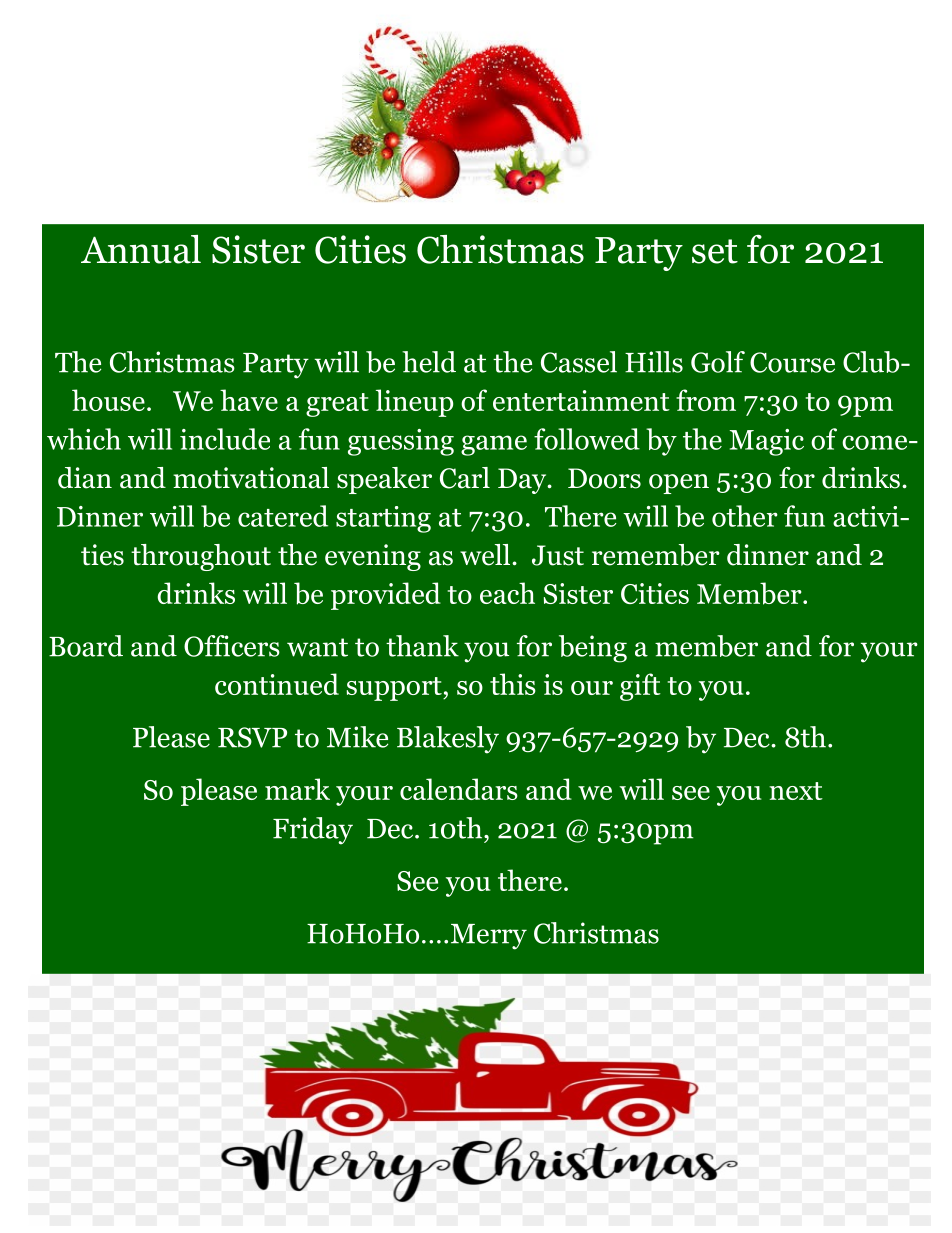 This screenshot has height=1233, width=952. What do you see at coordinates (715, 251) in the screenshot?
I see `set` at bounding box center [715, 251].
